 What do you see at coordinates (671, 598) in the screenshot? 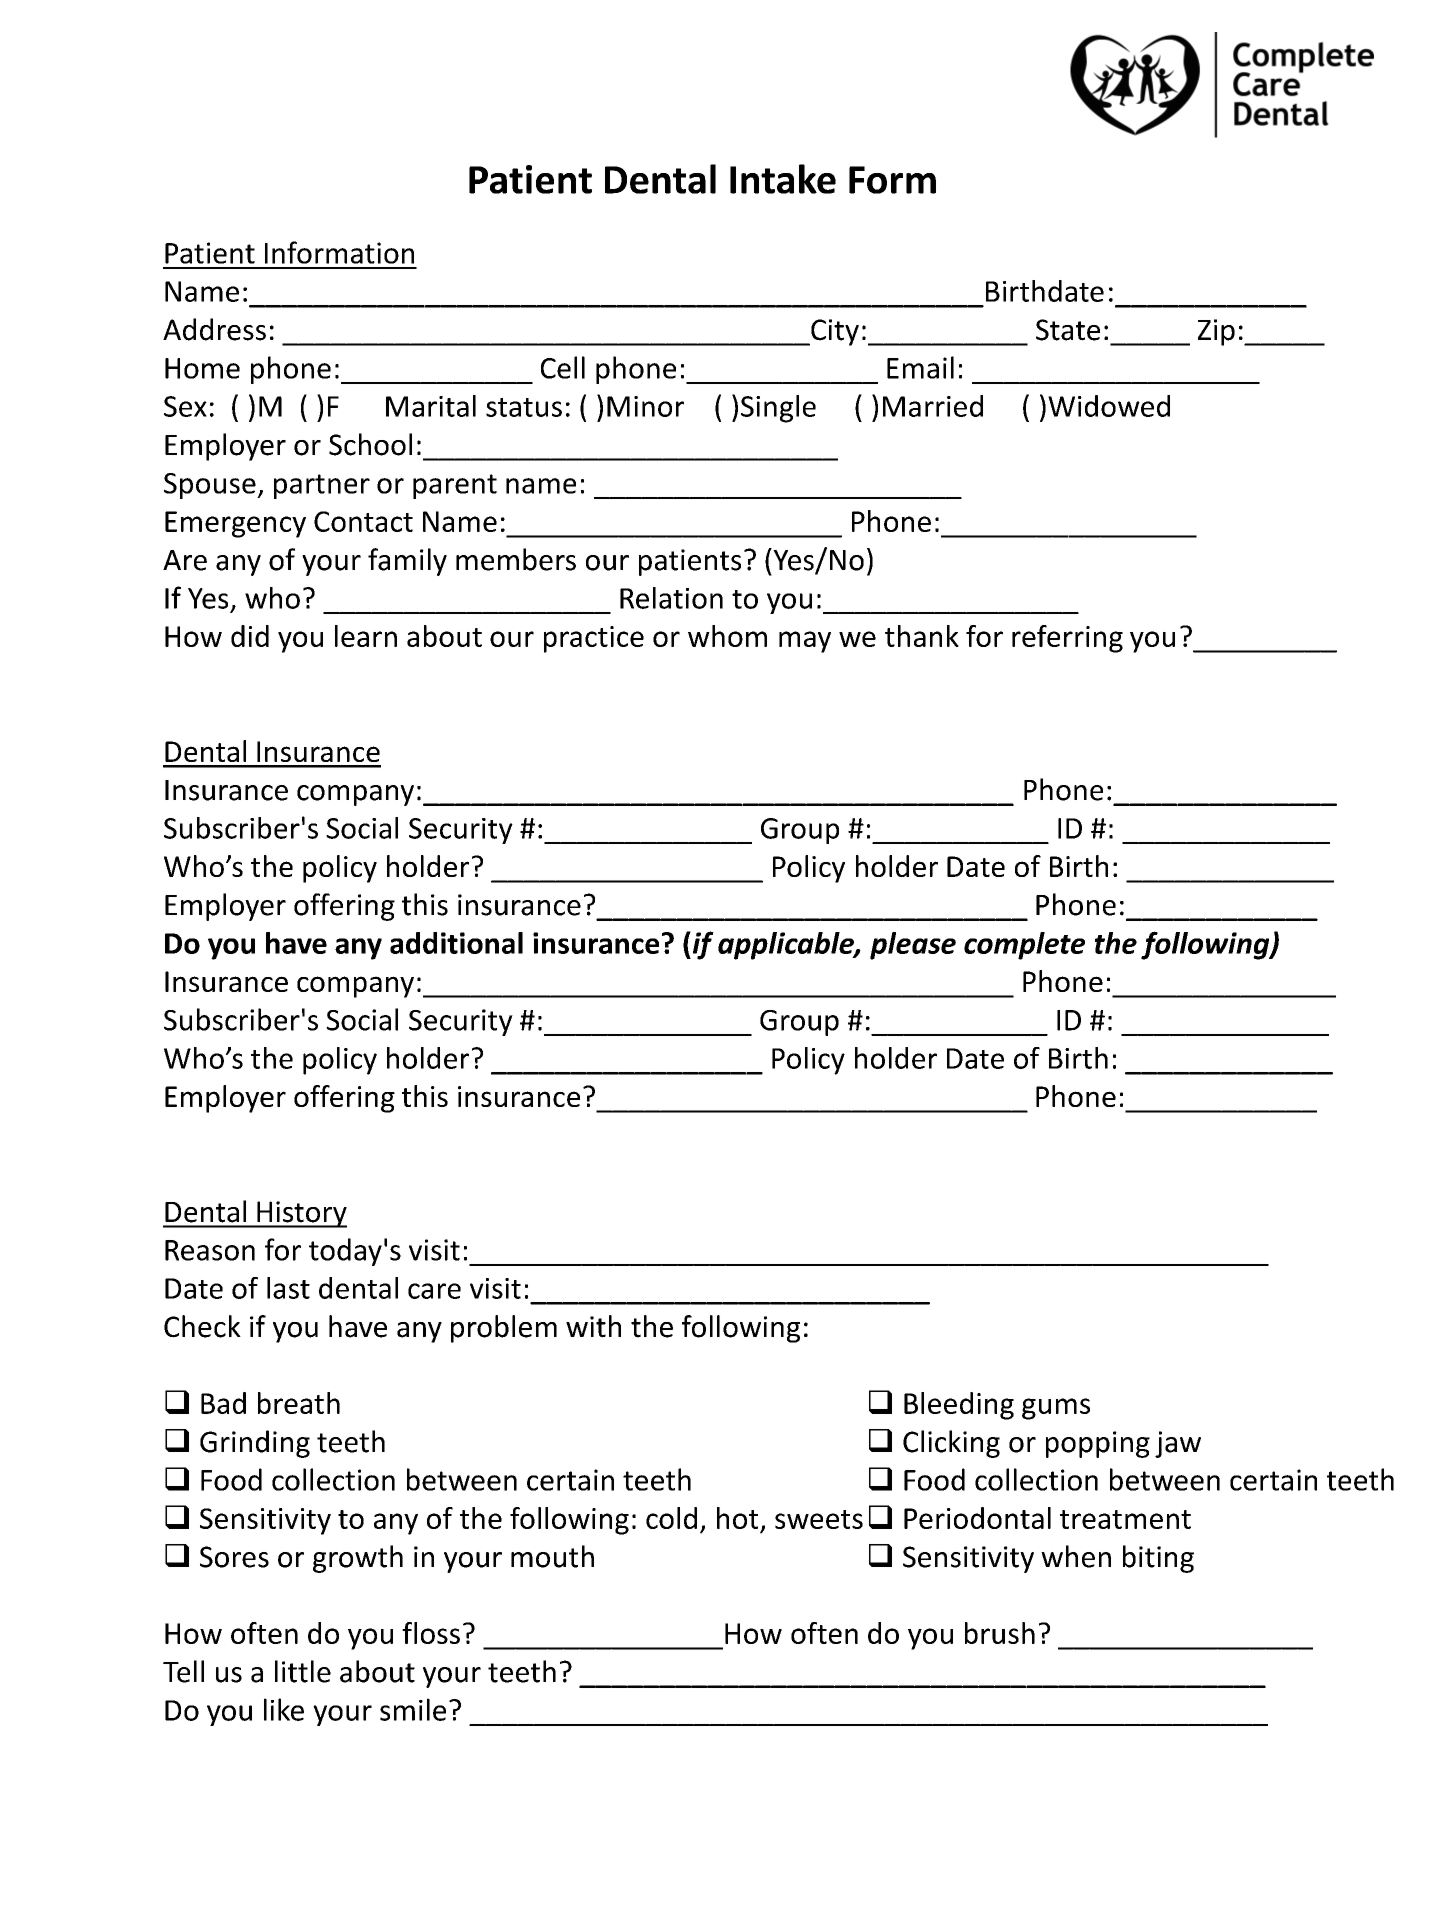
I see `Relation` at bounding box center [671, 598].
